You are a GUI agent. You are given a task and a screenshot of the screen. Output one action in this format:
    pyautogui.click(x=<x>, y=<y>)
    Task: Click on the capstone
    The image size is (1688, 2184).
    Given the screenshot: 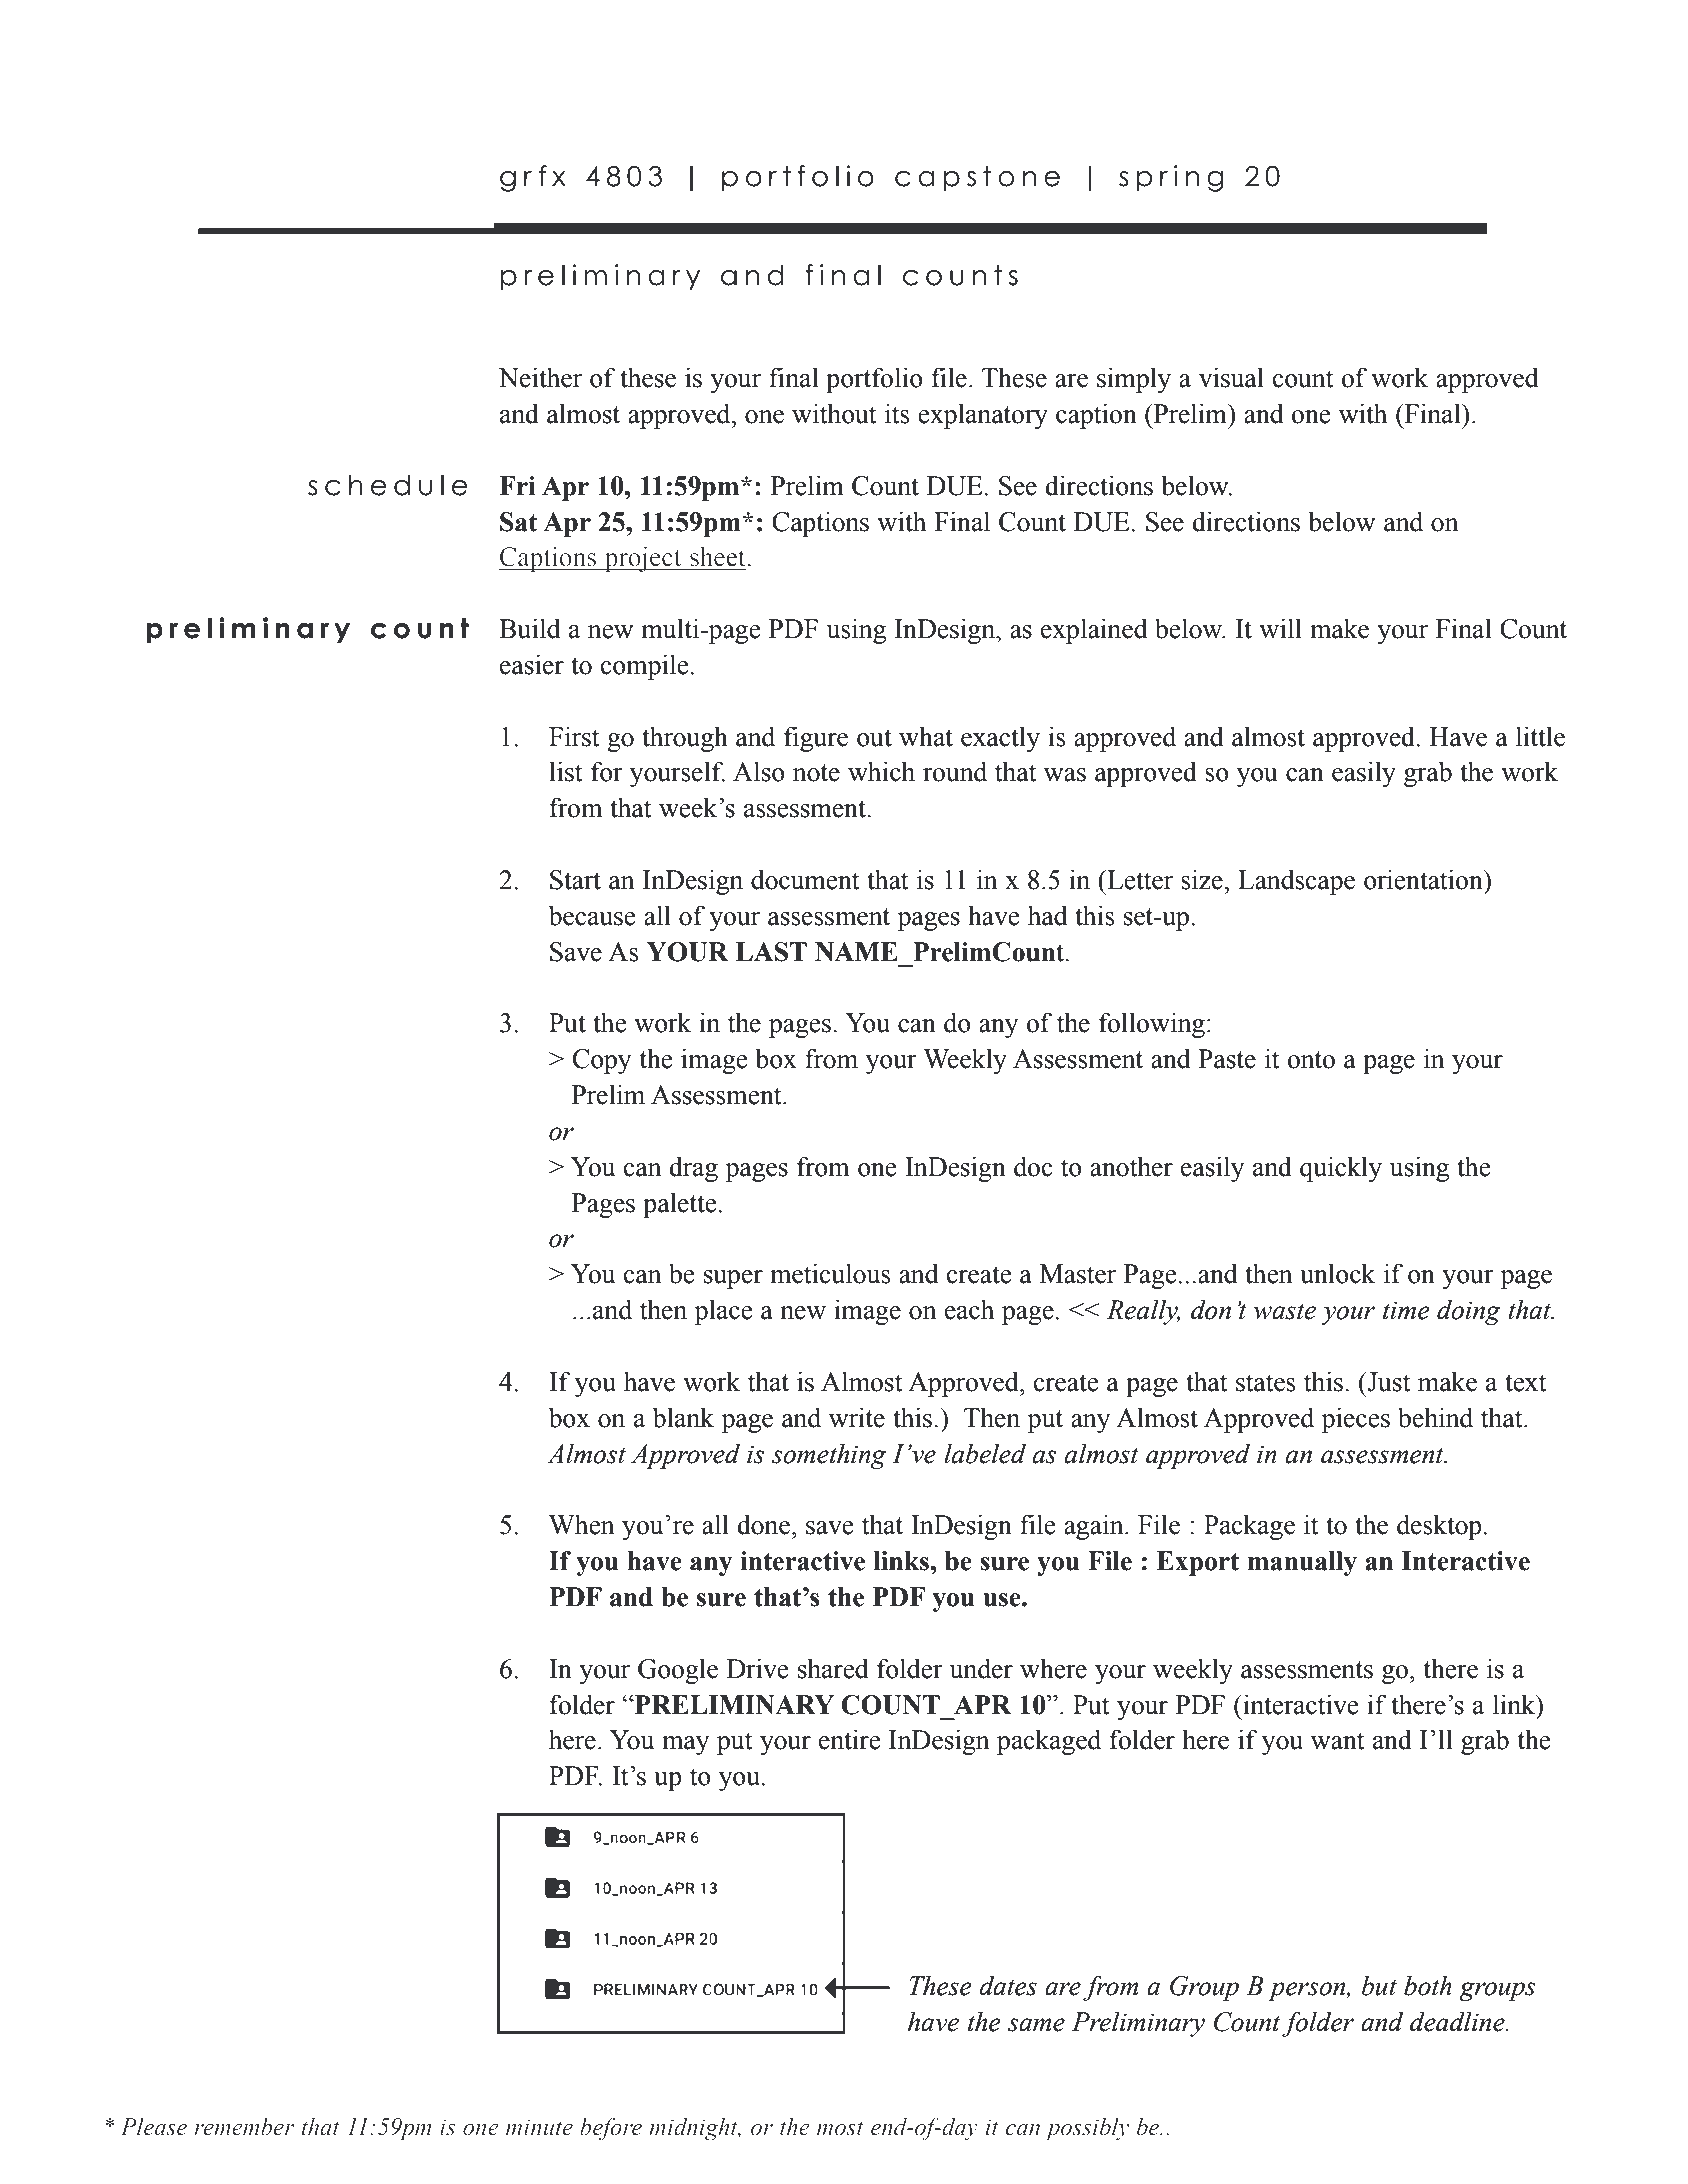 What is the action you would take?
    pyautogui.click(x=977, y=178)
